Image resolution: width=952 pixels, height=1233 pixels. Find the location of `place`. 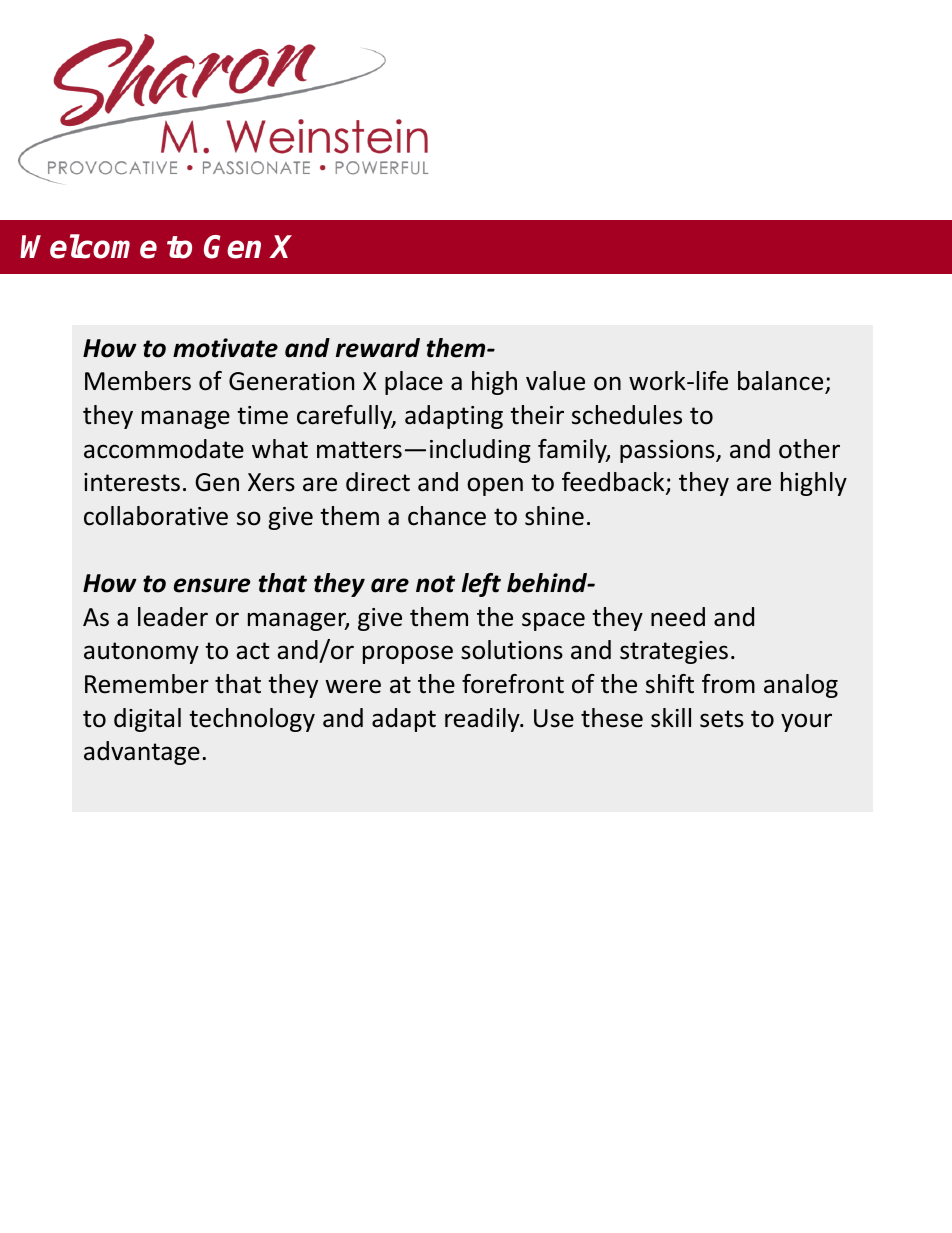

place is located at coordinates (414, 383).
